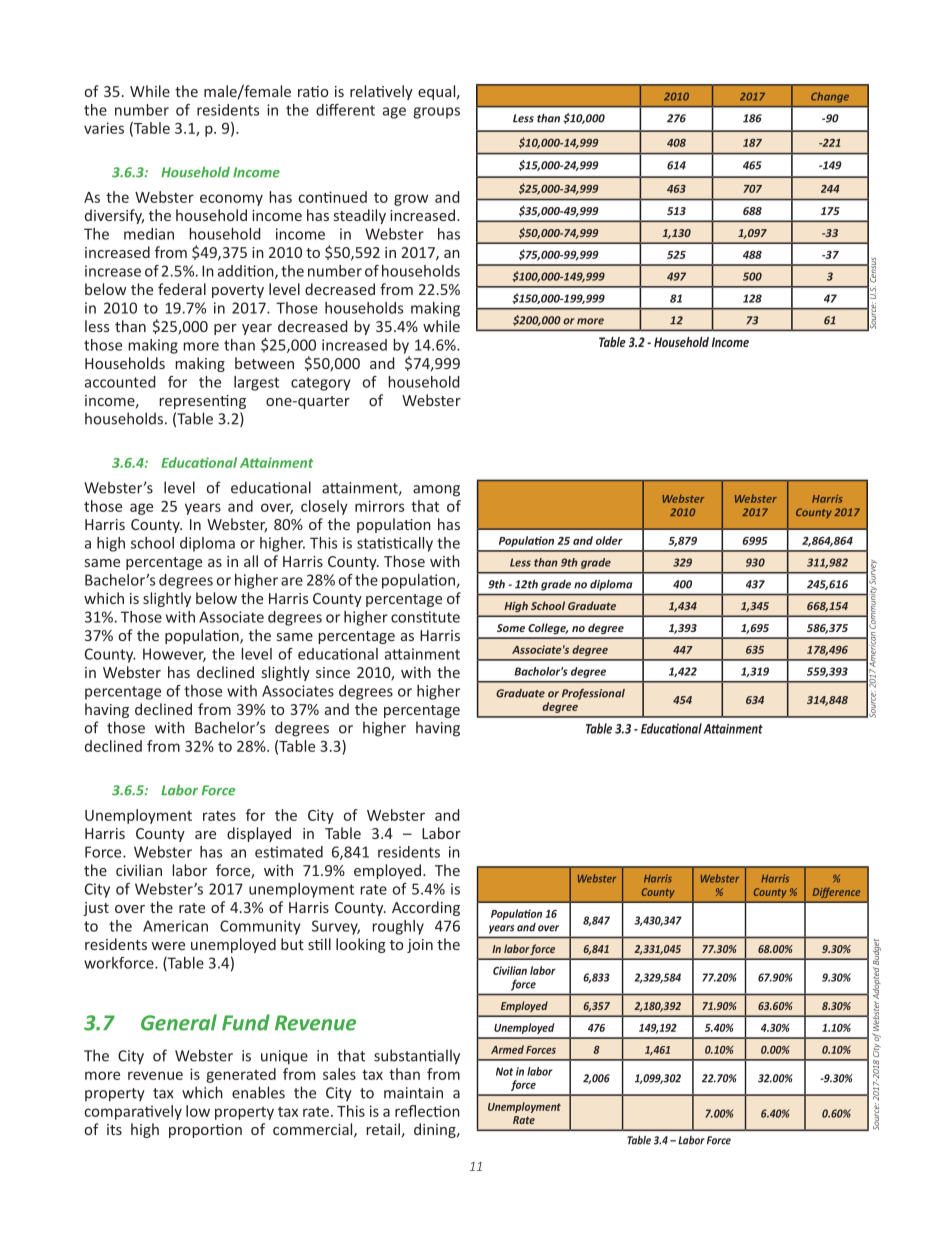 Image resolution: width=952 pixels, height=1233 pixels. What do you see at coordinates (425, 617) in the document?
I see `constitute` at bounding box center [425, 617].
